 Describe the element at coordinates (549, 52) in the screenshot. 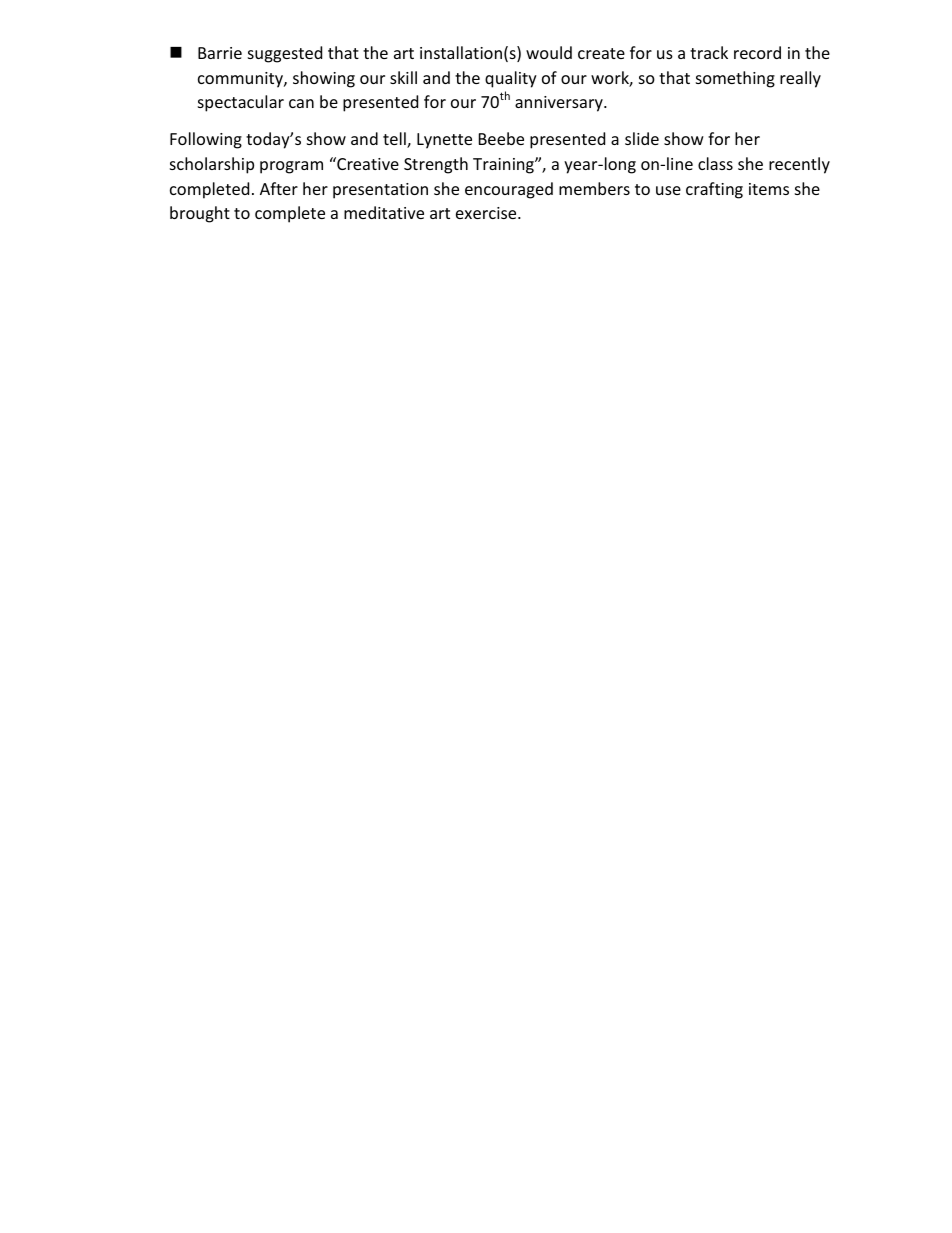

I see `would` at that location.
